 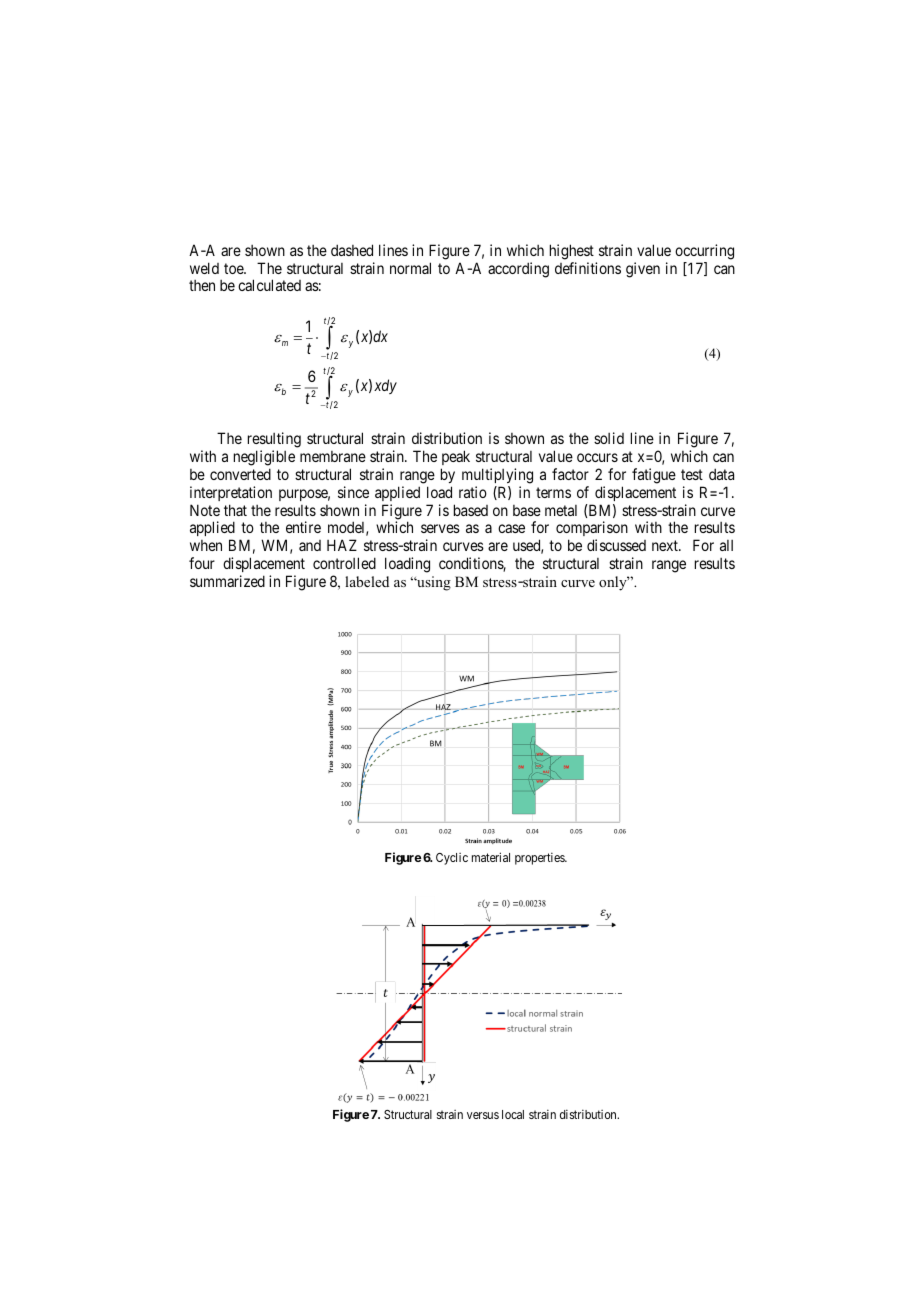 What do you see at coordinates (274, 440) in the image?
I see `resulting` at bounding box center [274, 440].
